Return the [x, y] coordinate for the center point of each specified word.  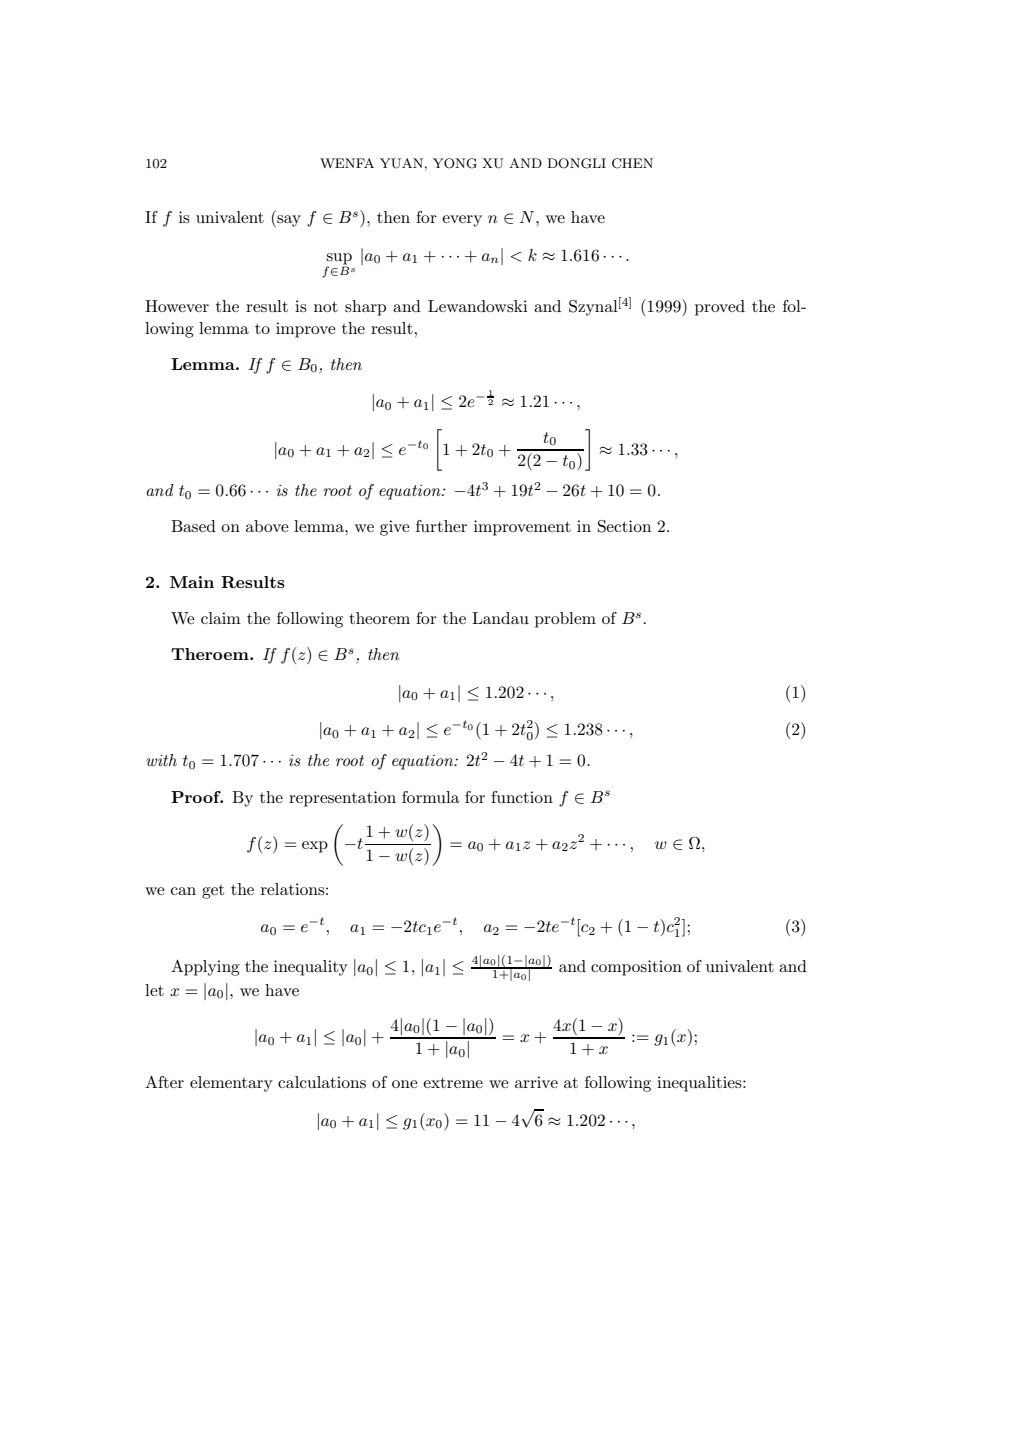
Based [193, 526]
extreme [453, 1082]
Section [624, 526]
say [288, 221]
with [161, 760]
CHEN [632, 163]
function [522, 797]
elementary [231, 1084]
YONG [455, 163]
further [441, 526]
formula [431, 797]
